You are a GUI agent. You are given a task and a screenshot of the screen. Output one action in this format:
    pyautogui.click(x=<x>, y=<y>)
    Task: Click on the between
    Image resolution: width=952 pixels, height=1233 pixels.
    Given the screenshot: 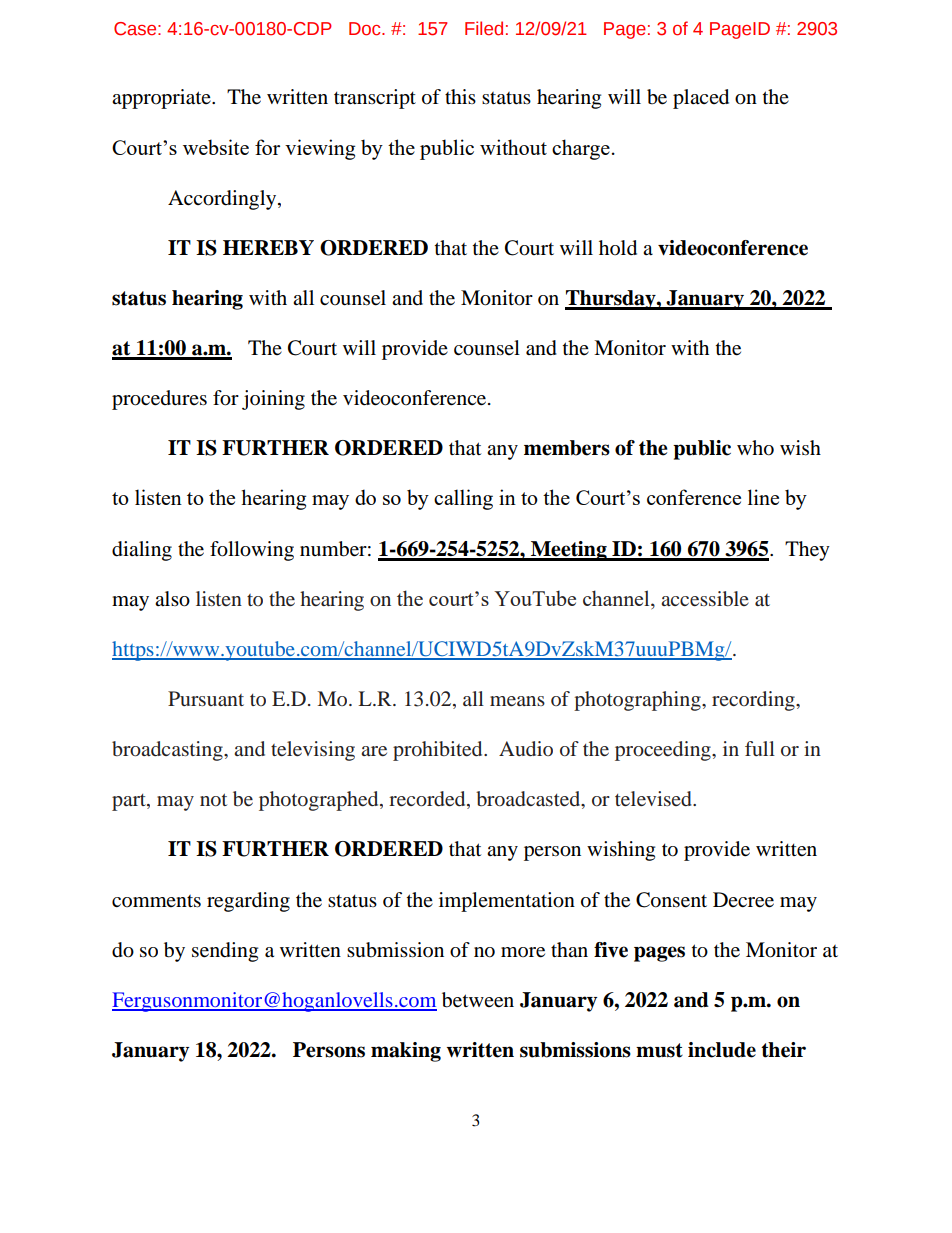 What is the action you would take?
    pyautogui.click(x=478, y=1000)
